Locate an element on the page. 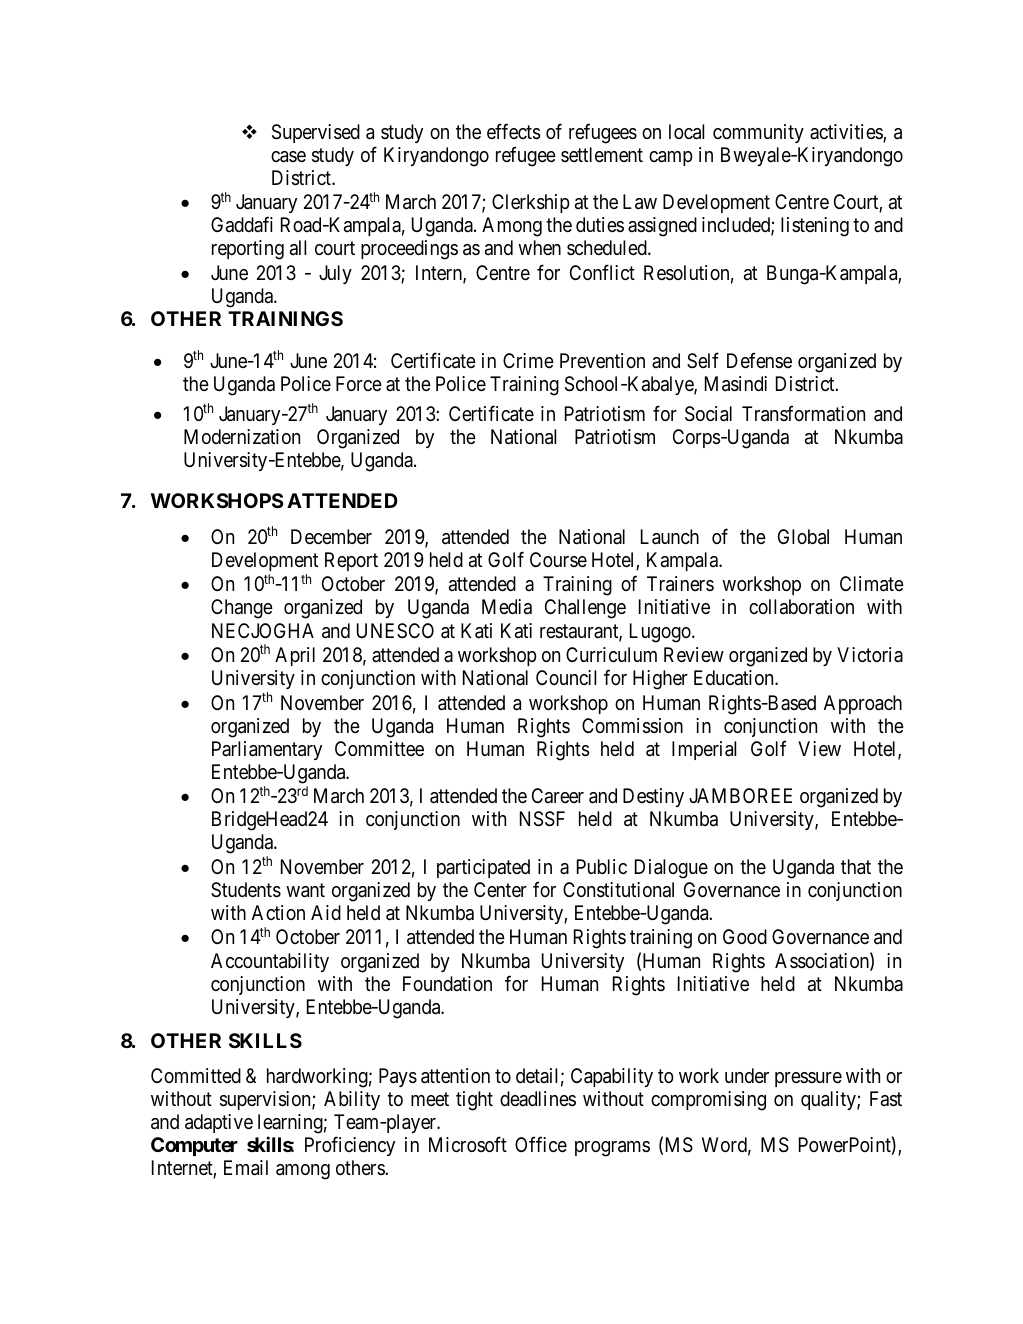  effects is located at coordinates (514, 131).
